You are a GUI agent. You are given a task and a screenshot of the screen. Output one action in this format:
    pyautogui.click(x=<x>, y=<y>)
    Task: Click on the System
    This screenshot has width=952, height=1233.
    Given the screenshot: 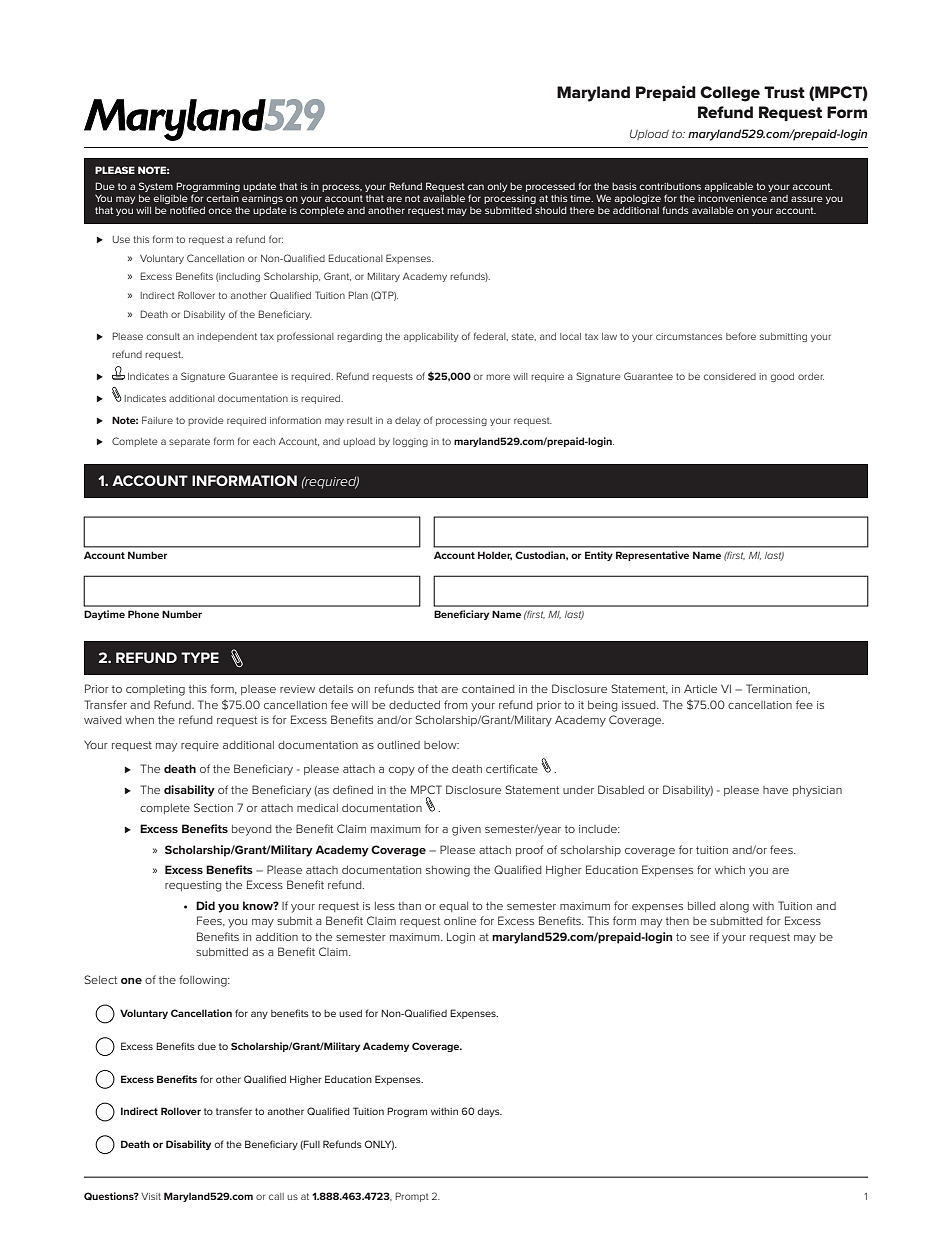 What is the action you would take?
    pyautogui.click(x=156, y=187)
